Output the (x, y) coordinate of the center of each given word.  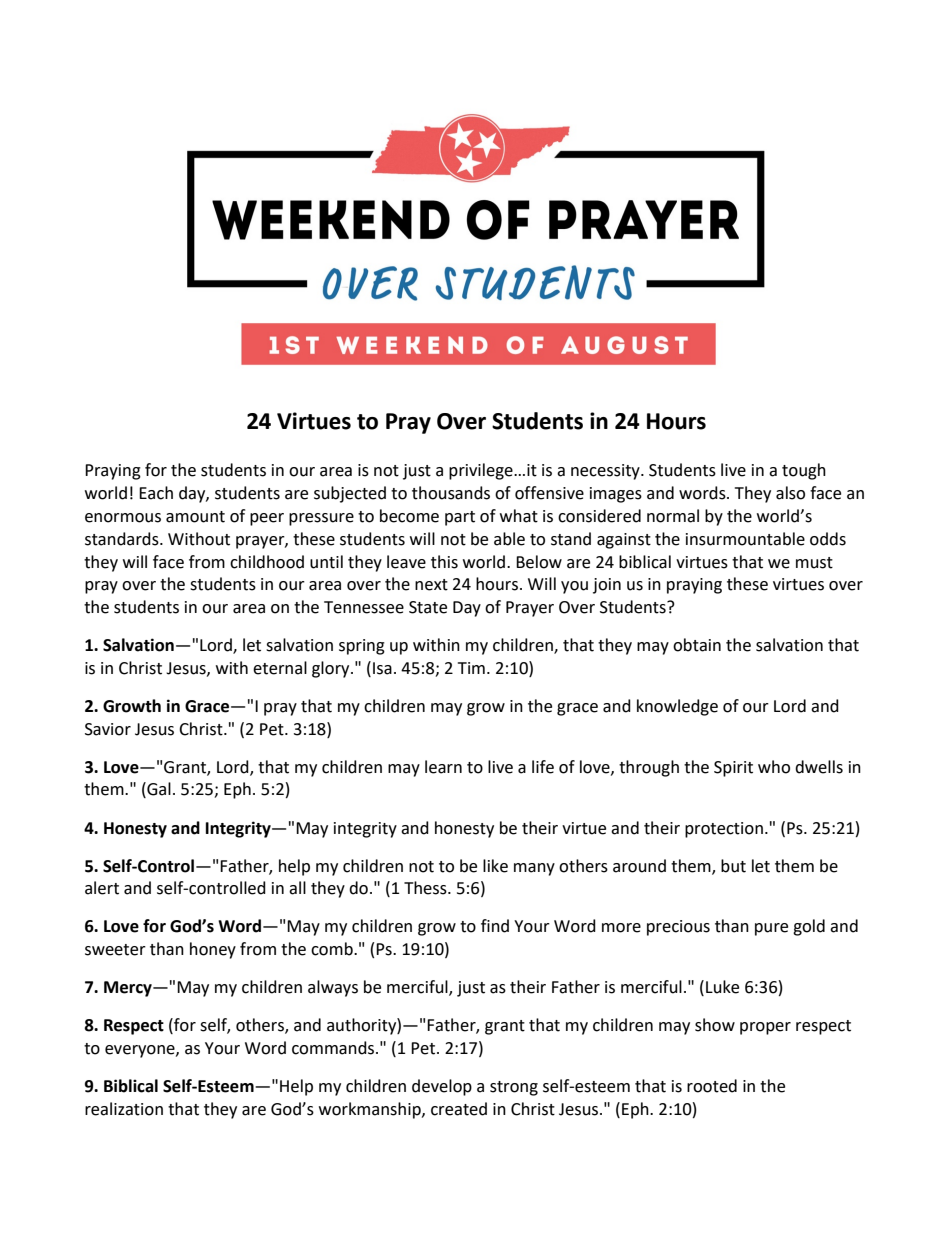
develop (442, 1087)
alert (102, 888)
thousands (451, 493)
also (790, 493)
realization (124, 1109)
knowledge (677, 707)
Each (156, 493)
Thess (426, 888)
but (733, 866)
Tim (471, 668)
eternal (280, 668)
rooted (712, 1086)
